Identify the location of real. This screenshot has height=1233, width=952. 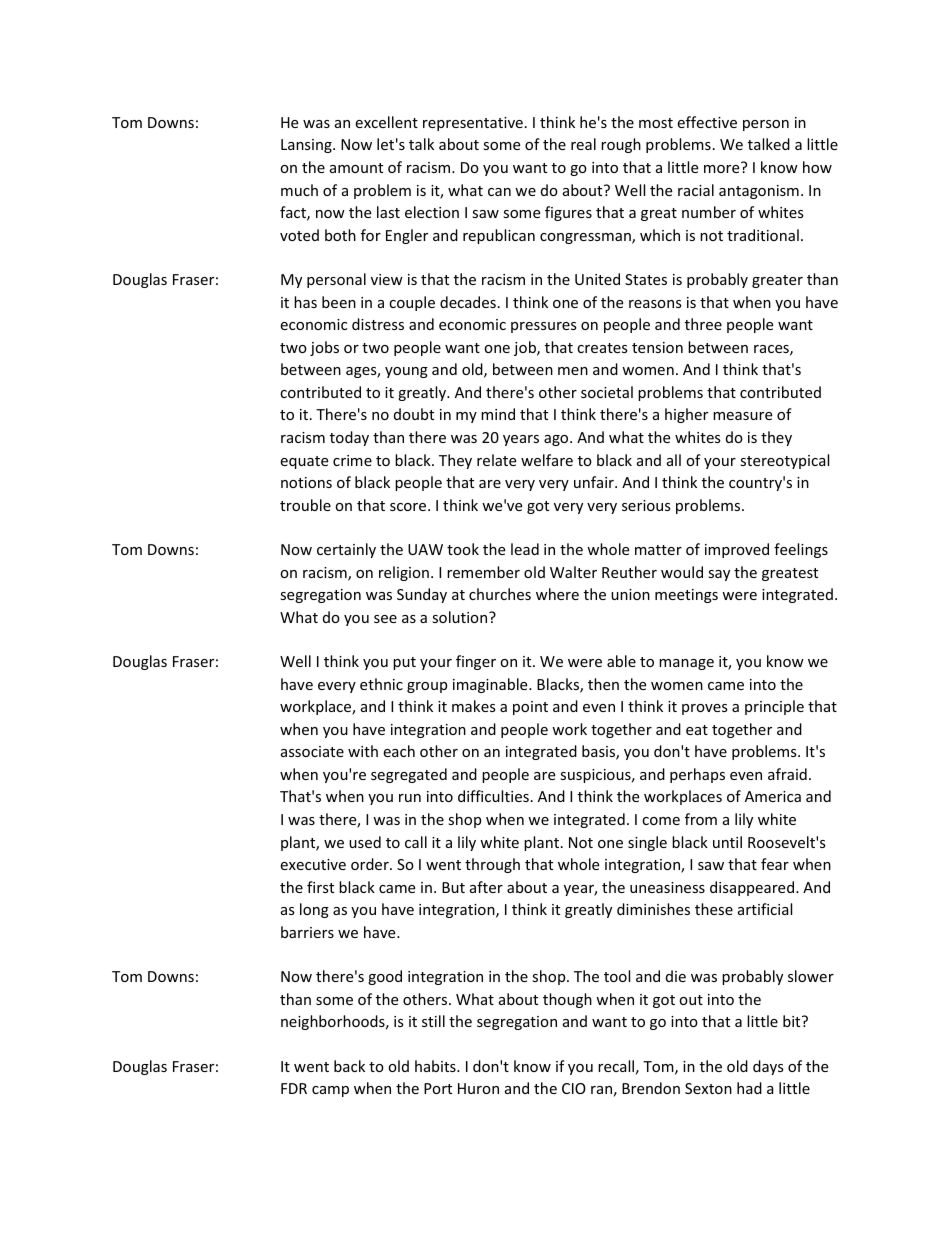
(583, 144).
